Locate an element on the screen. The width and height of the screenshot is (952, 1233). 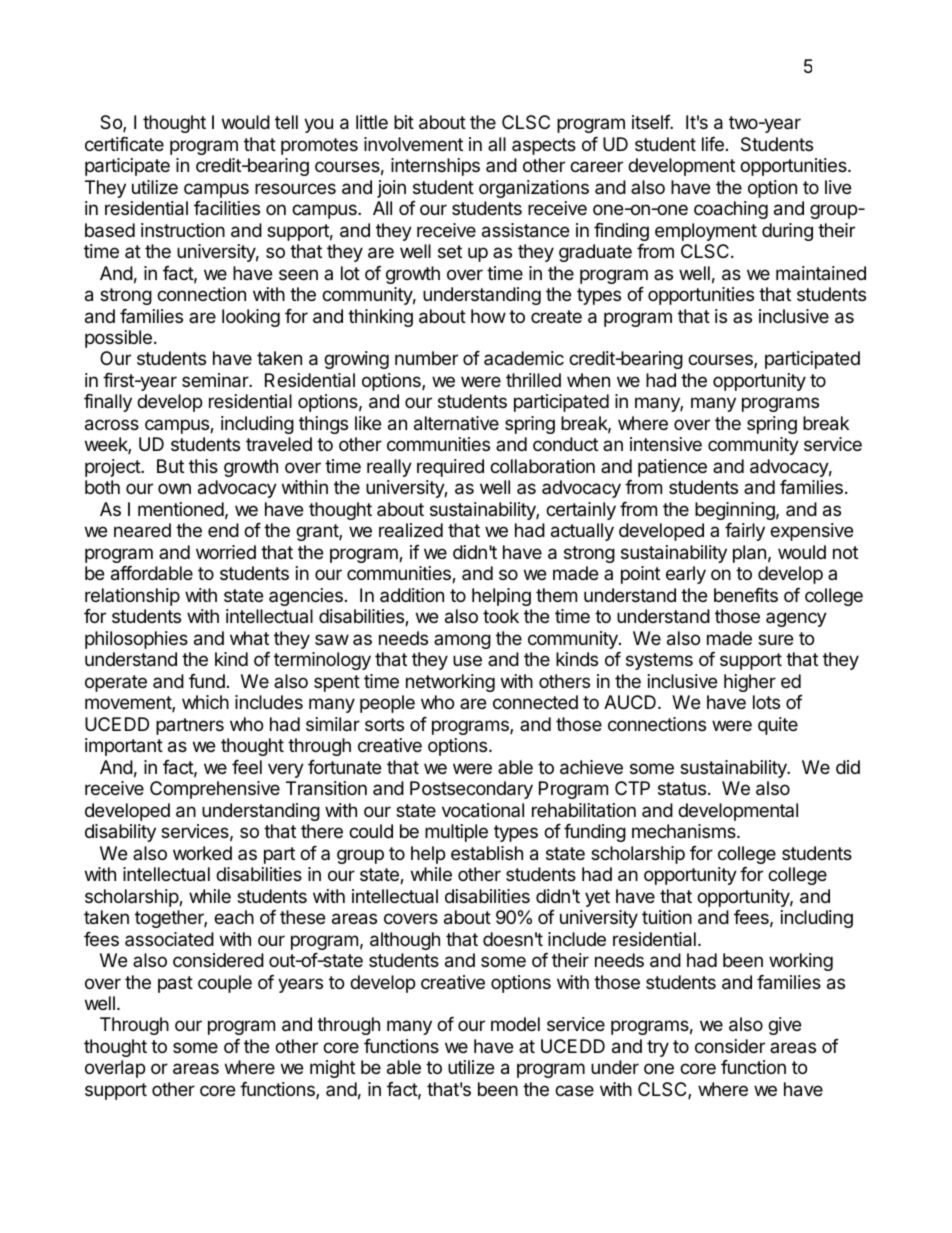
certificate is located at coordinates (124, 144).
